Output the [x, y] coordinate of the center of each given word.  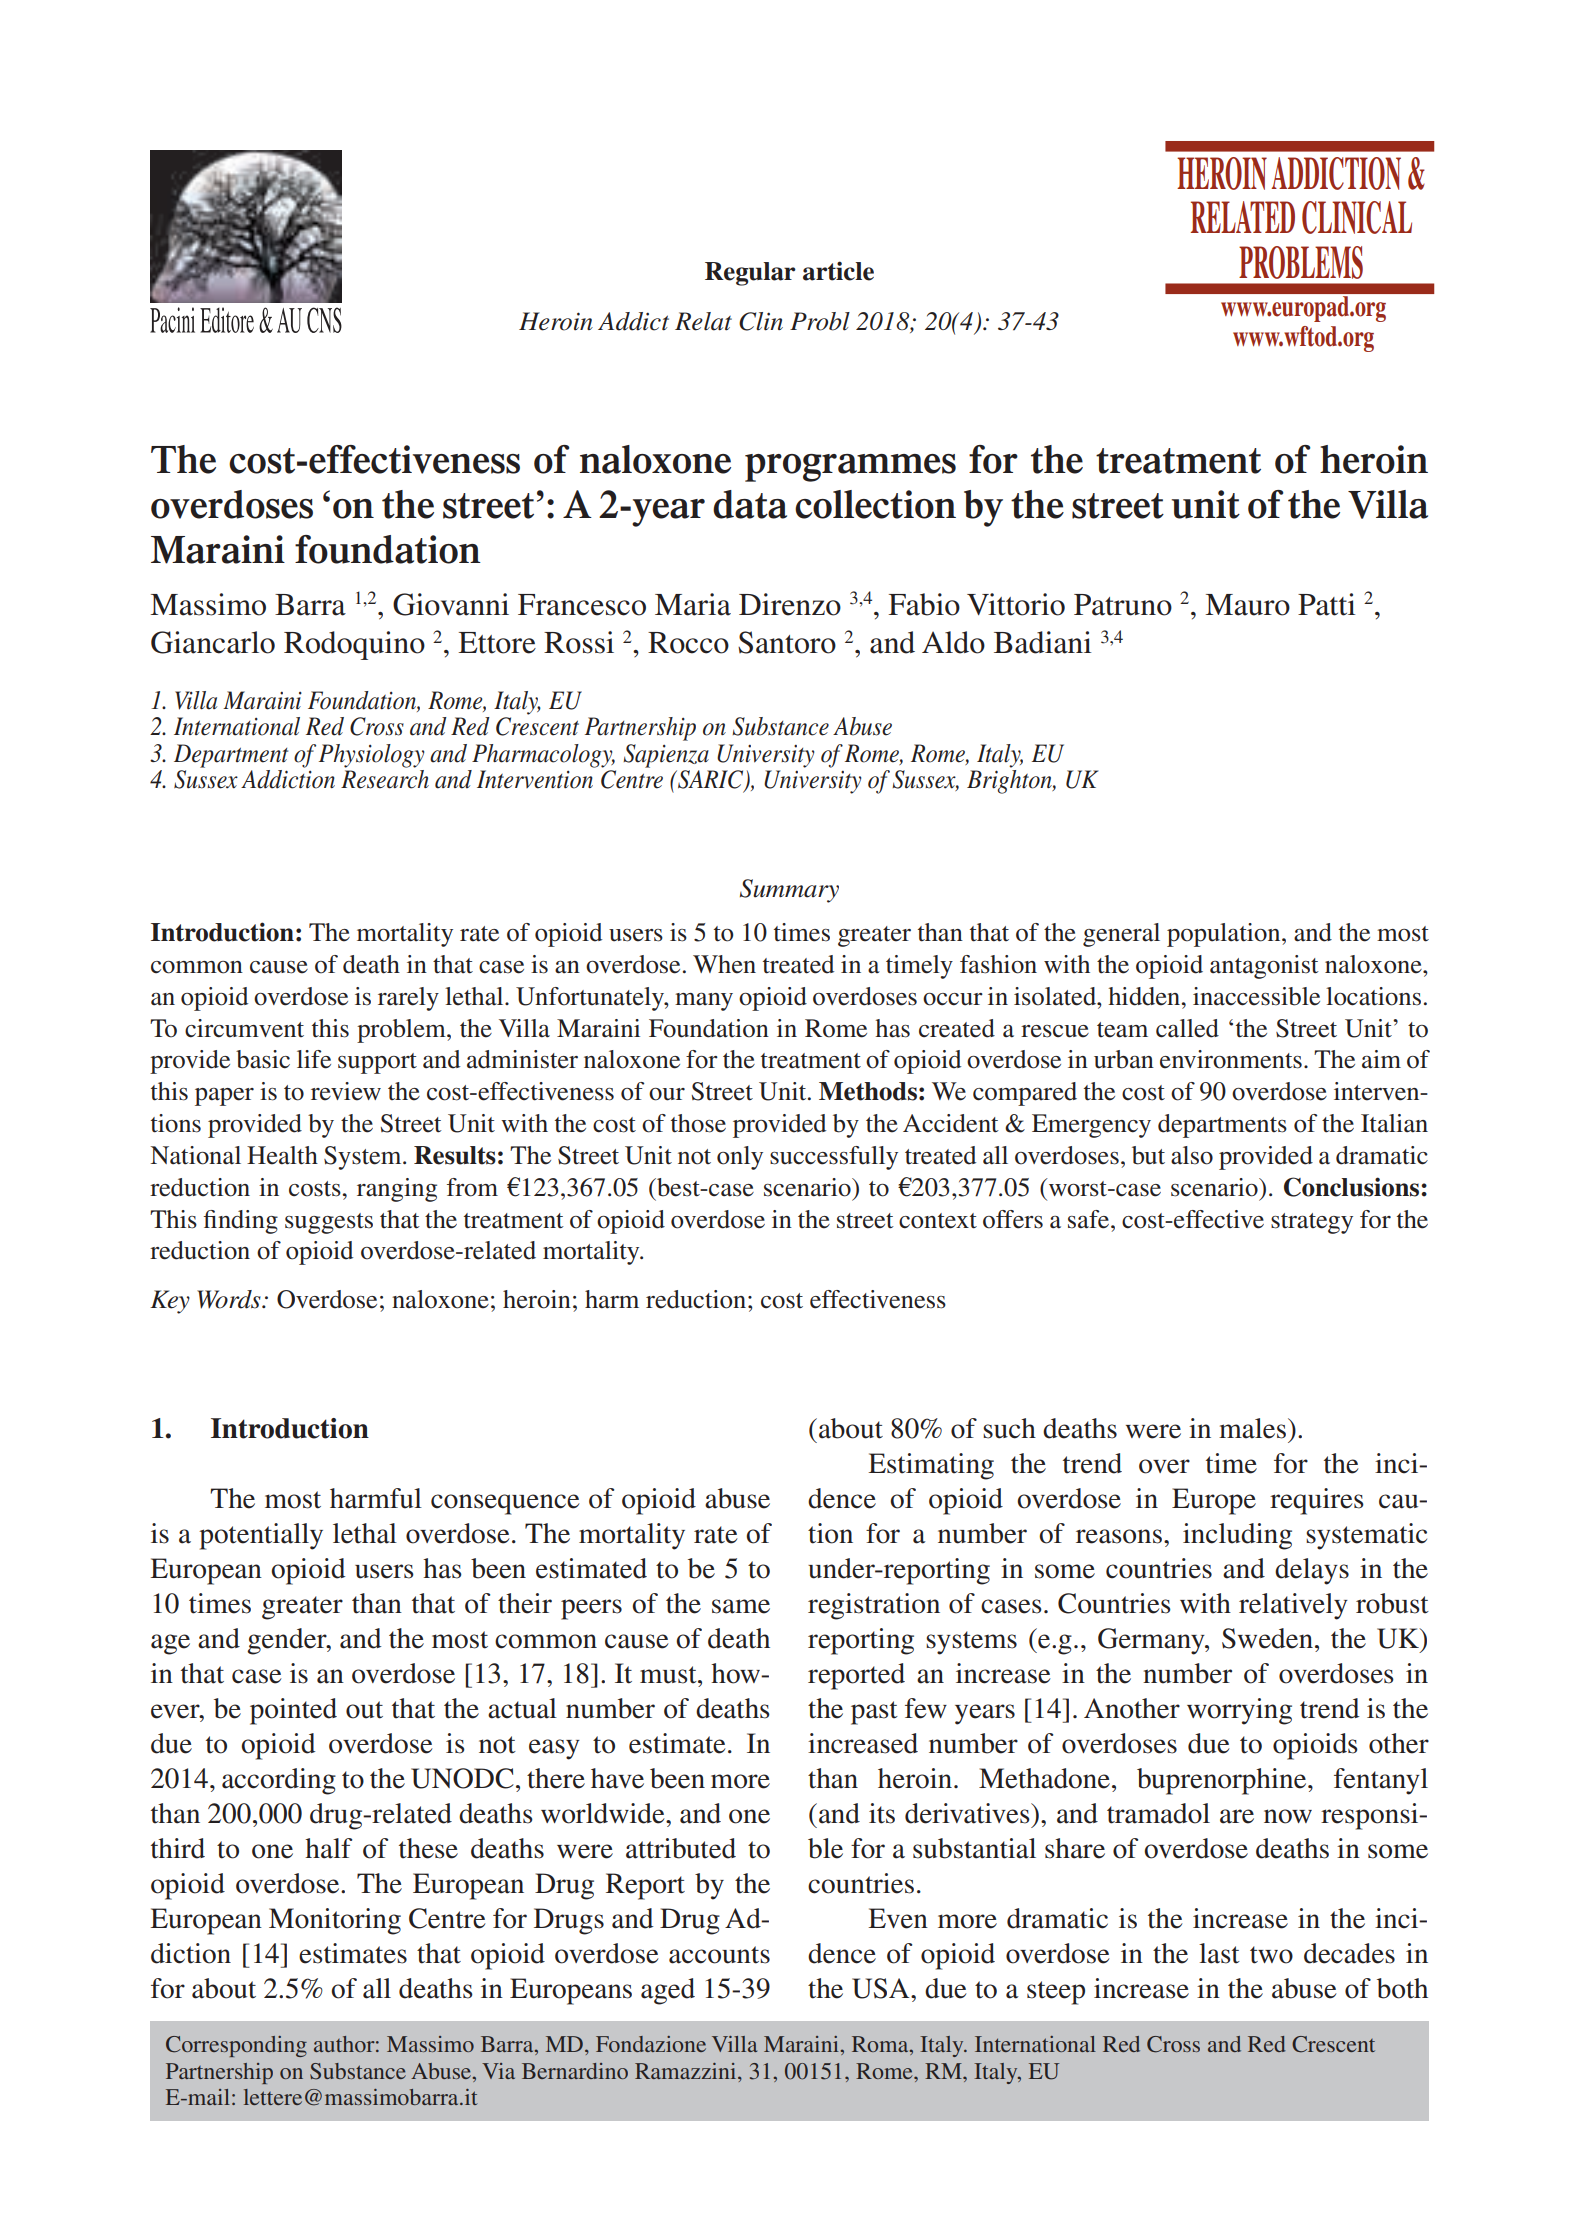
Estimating [931, 1466]
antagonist [1264, 967]
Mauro [1247, 605]
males [1252, 1428]
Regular [750, 274]
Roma [881, 2045]
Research [385, 779]
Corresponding [236, 2046]
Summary [789, 891]
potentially [261, 1536]
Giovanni [451, 604]
